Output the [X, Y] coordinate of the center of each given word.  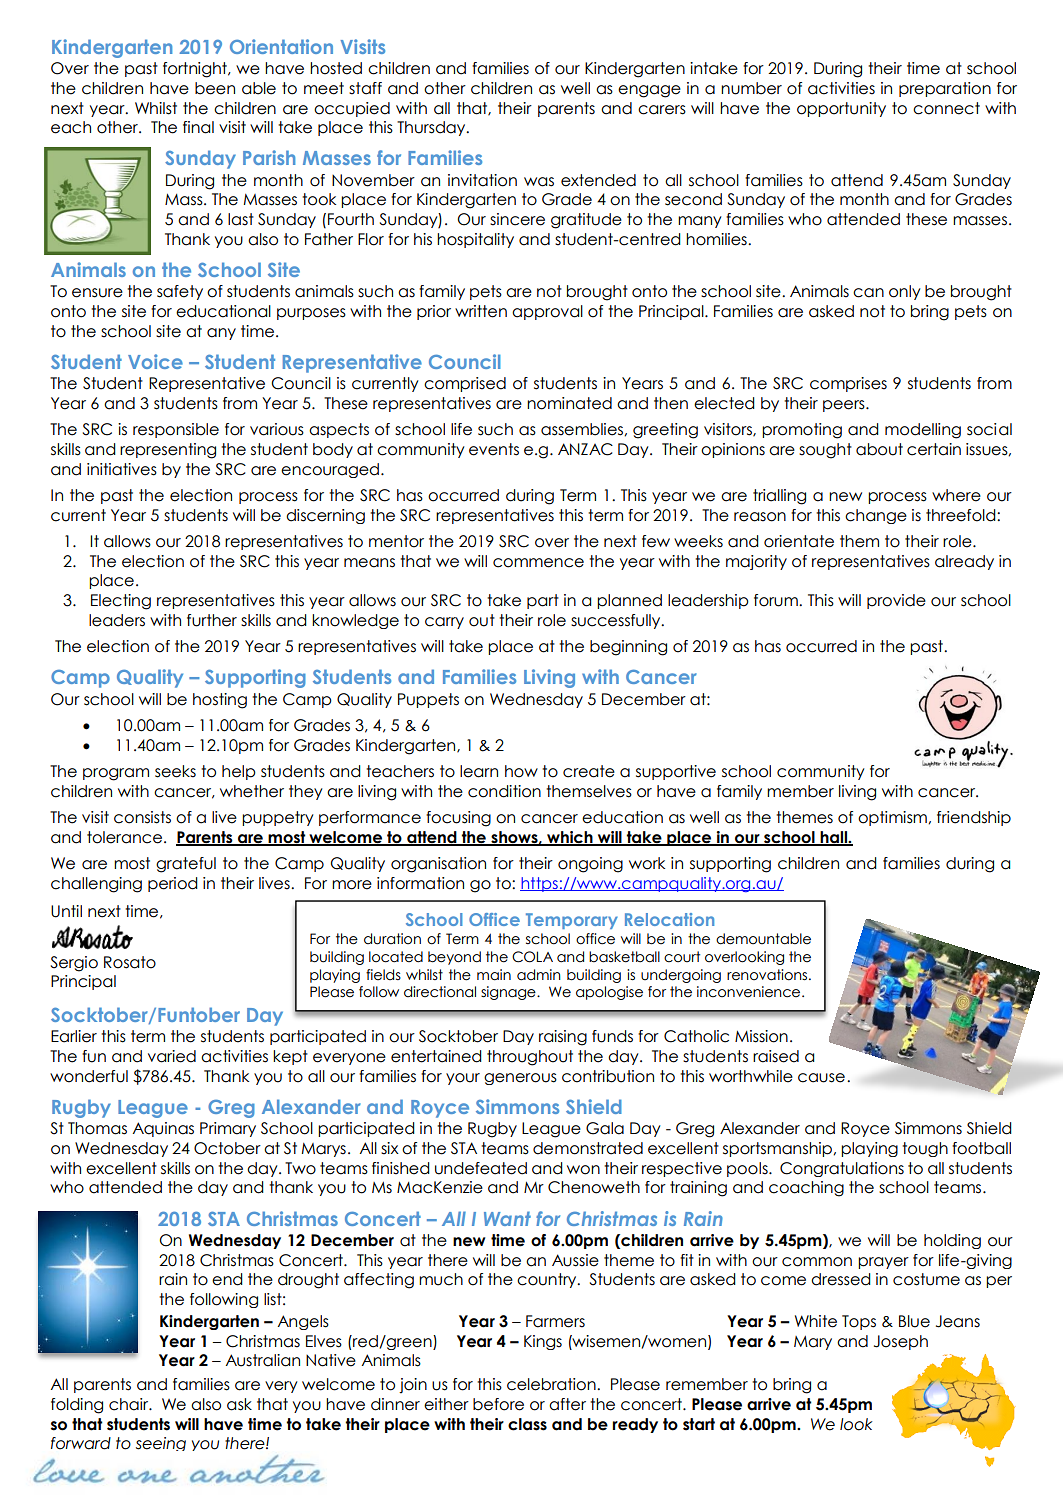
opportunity [841, 109]
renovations [768, 975]
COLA [532, 957]
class [527, 1424]
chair [130, 1404]
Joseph [901, 1342]
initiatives [122, 469]
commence [538, 563]
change [876, 516]
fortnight [196, 70]
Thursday [432, 128]
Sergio [74, 964]
